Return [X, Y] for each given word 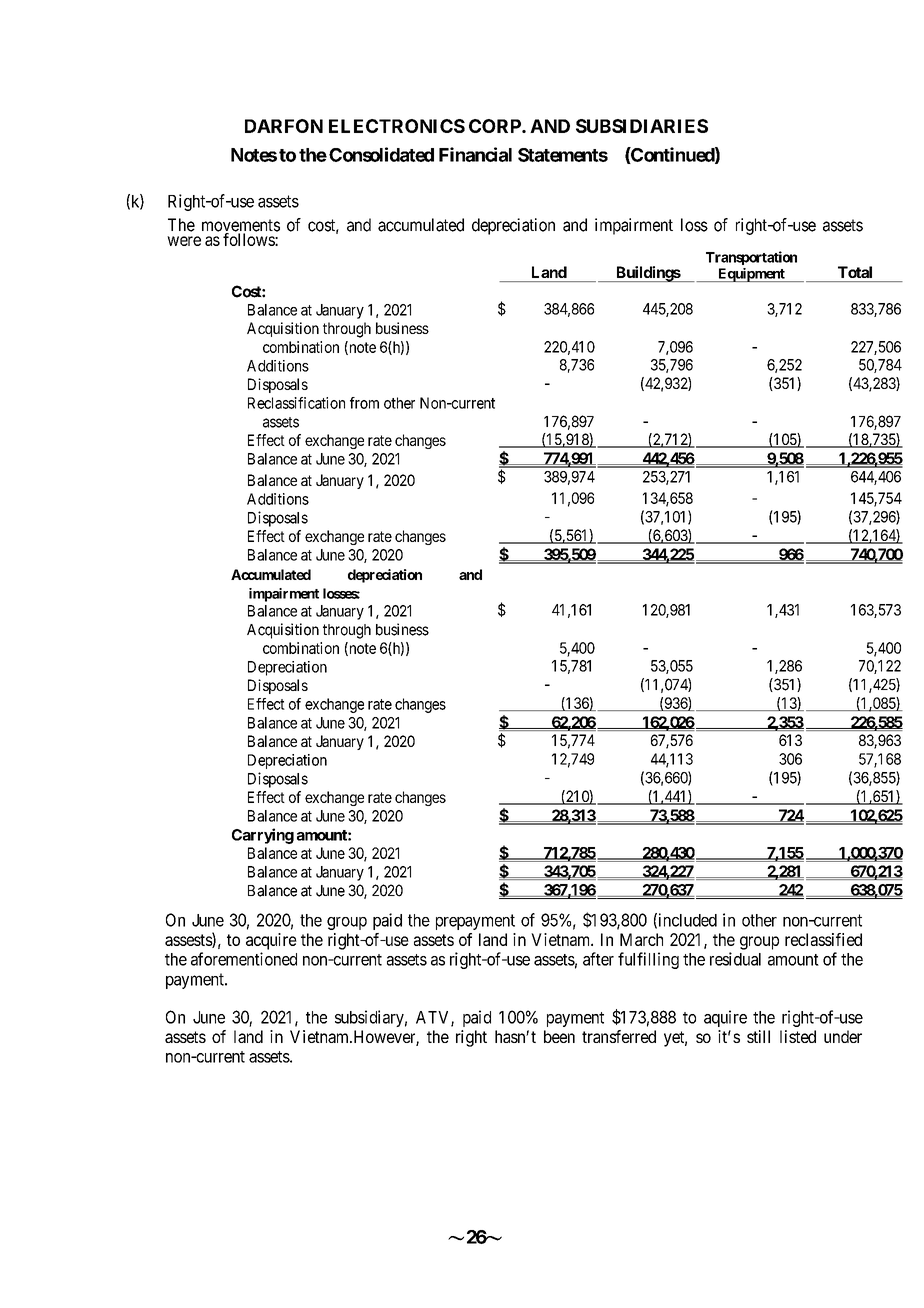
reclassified [823, 939]
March [641, 939]
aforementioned [244, 959]
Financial [475, 154]
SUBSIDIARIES [642, 126]
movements [241, 226]
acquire [271, 941]
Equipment [751, 275]
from [364, 403]
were [184, 241]
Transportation [751, 258]
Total [855, 272]
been [559, 1036]
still [758, 1036]
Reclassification [296, 403]
